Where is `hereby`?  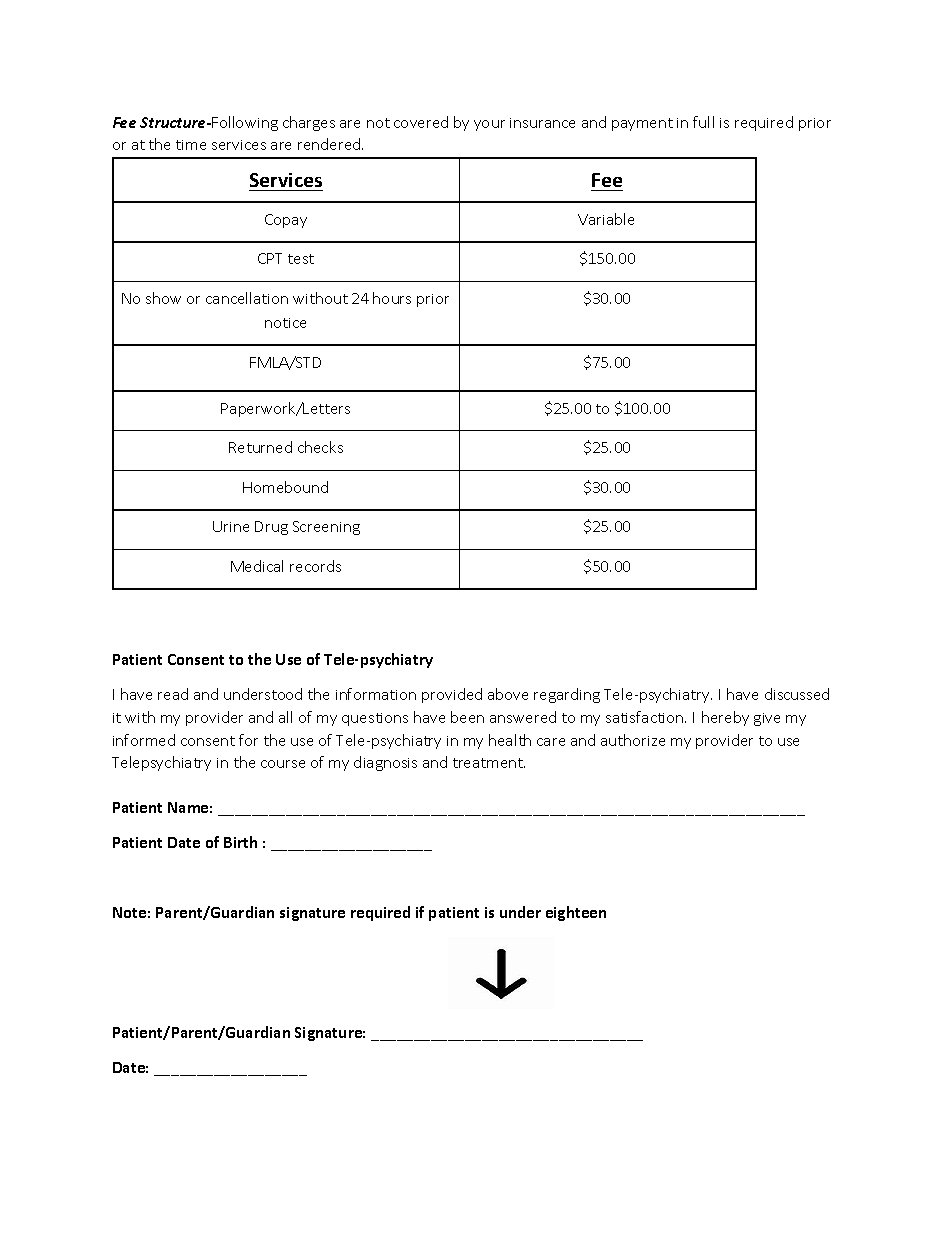 hereby is located at coordinates (725, 718).
